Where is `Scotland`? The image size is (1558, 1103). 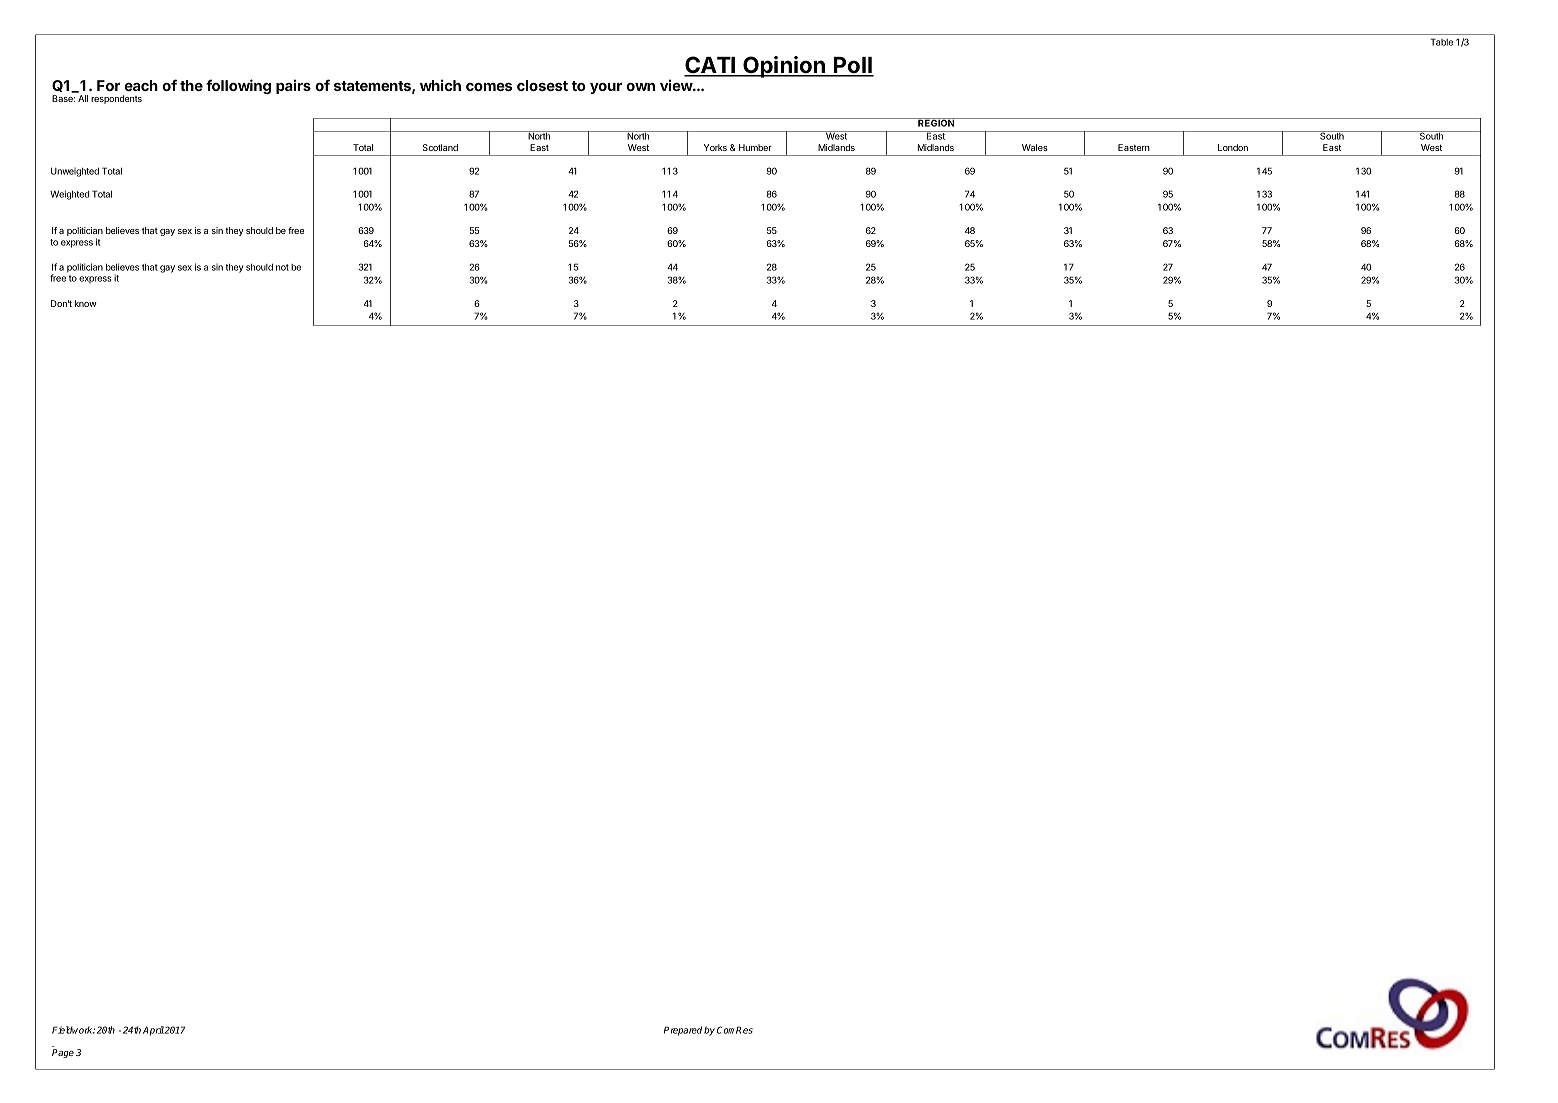
Scotland is located at coordinates (440, 147).
